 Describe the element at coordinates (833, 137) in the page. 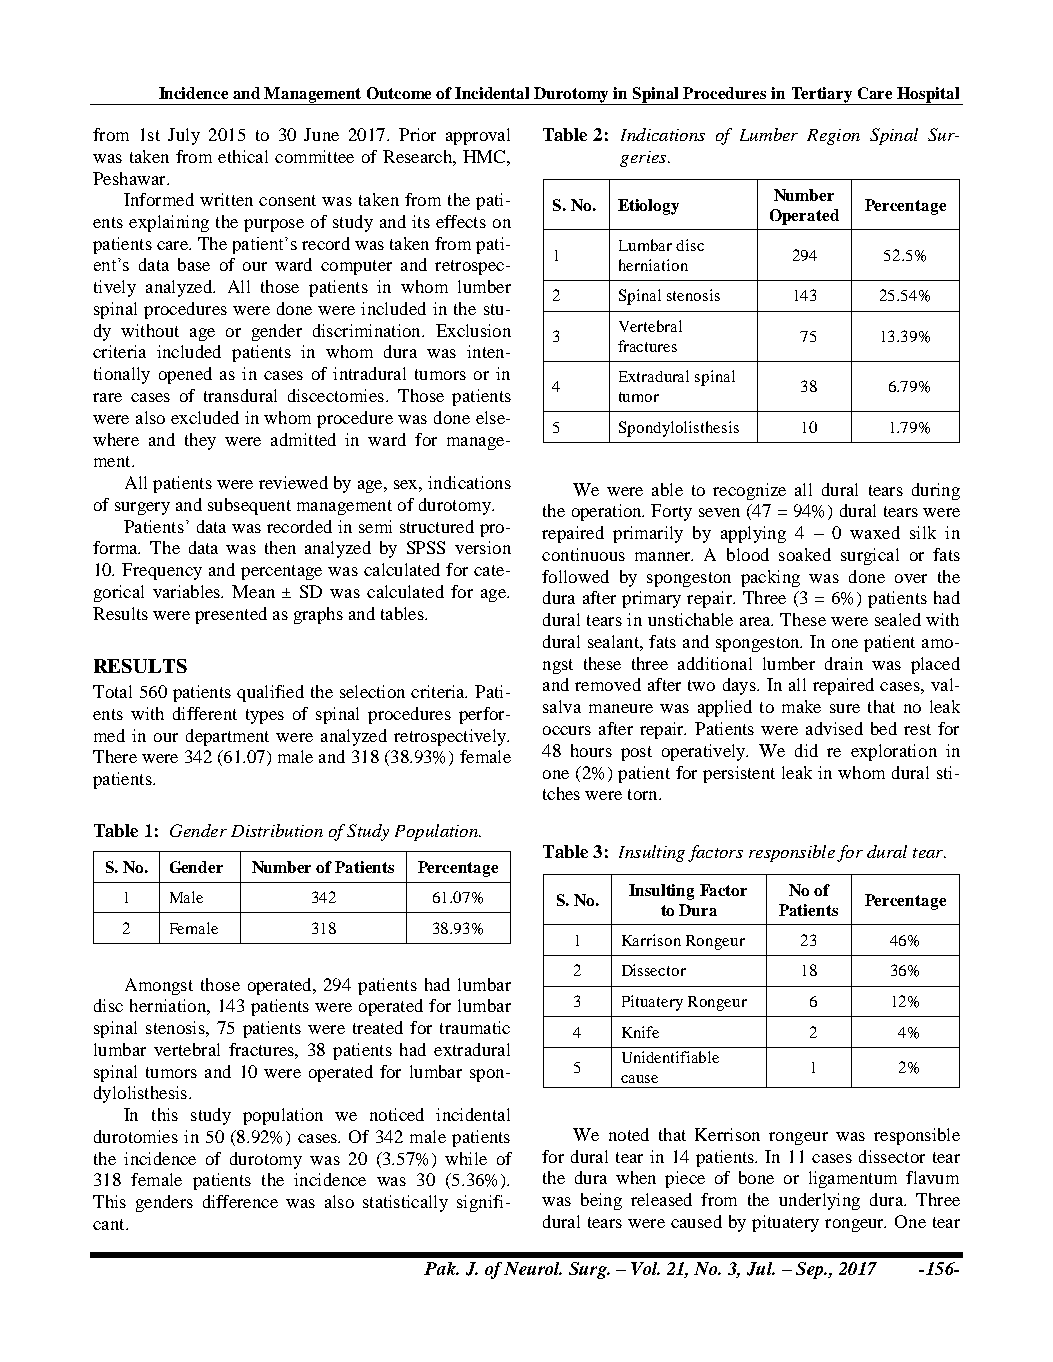

I see `Region` at that location.
